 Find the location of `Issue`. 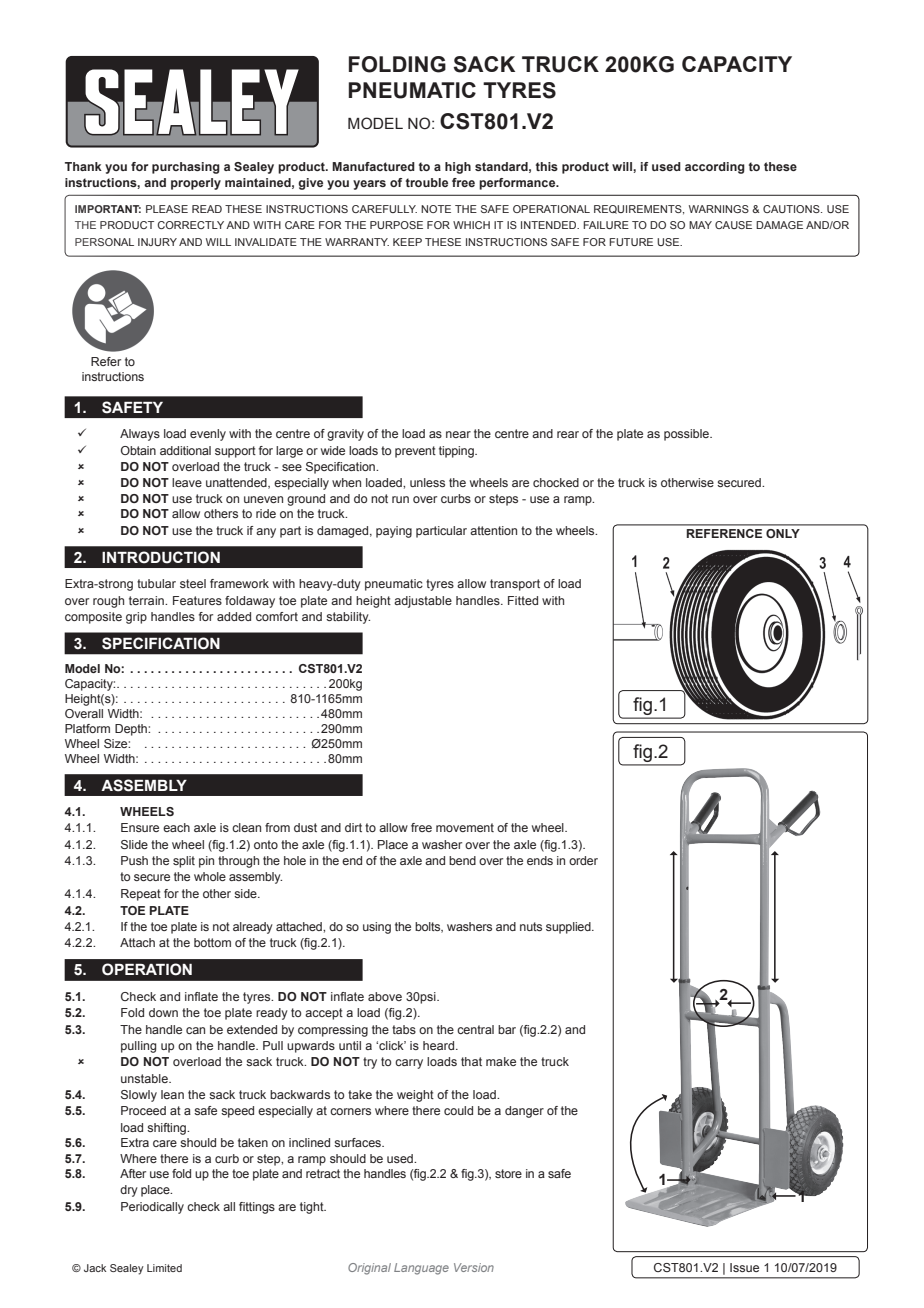

Issue is located at coordinates (744, 1267).
